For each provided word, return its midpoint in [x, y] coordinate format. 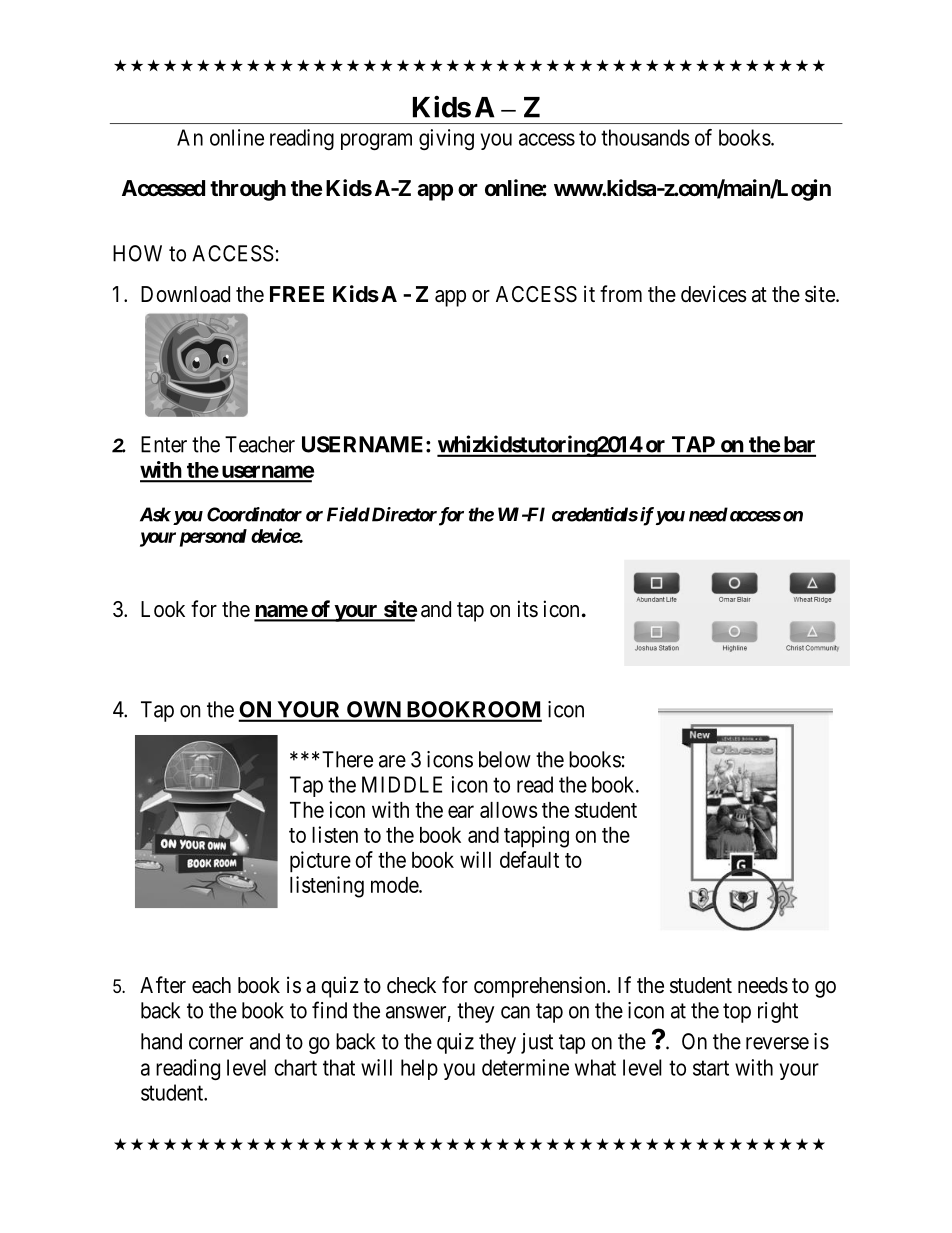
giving [446, 139]
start [711, 1068]
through [248, 190]
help [419, 1069]
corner [216, 1043]
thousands [645, 137]
